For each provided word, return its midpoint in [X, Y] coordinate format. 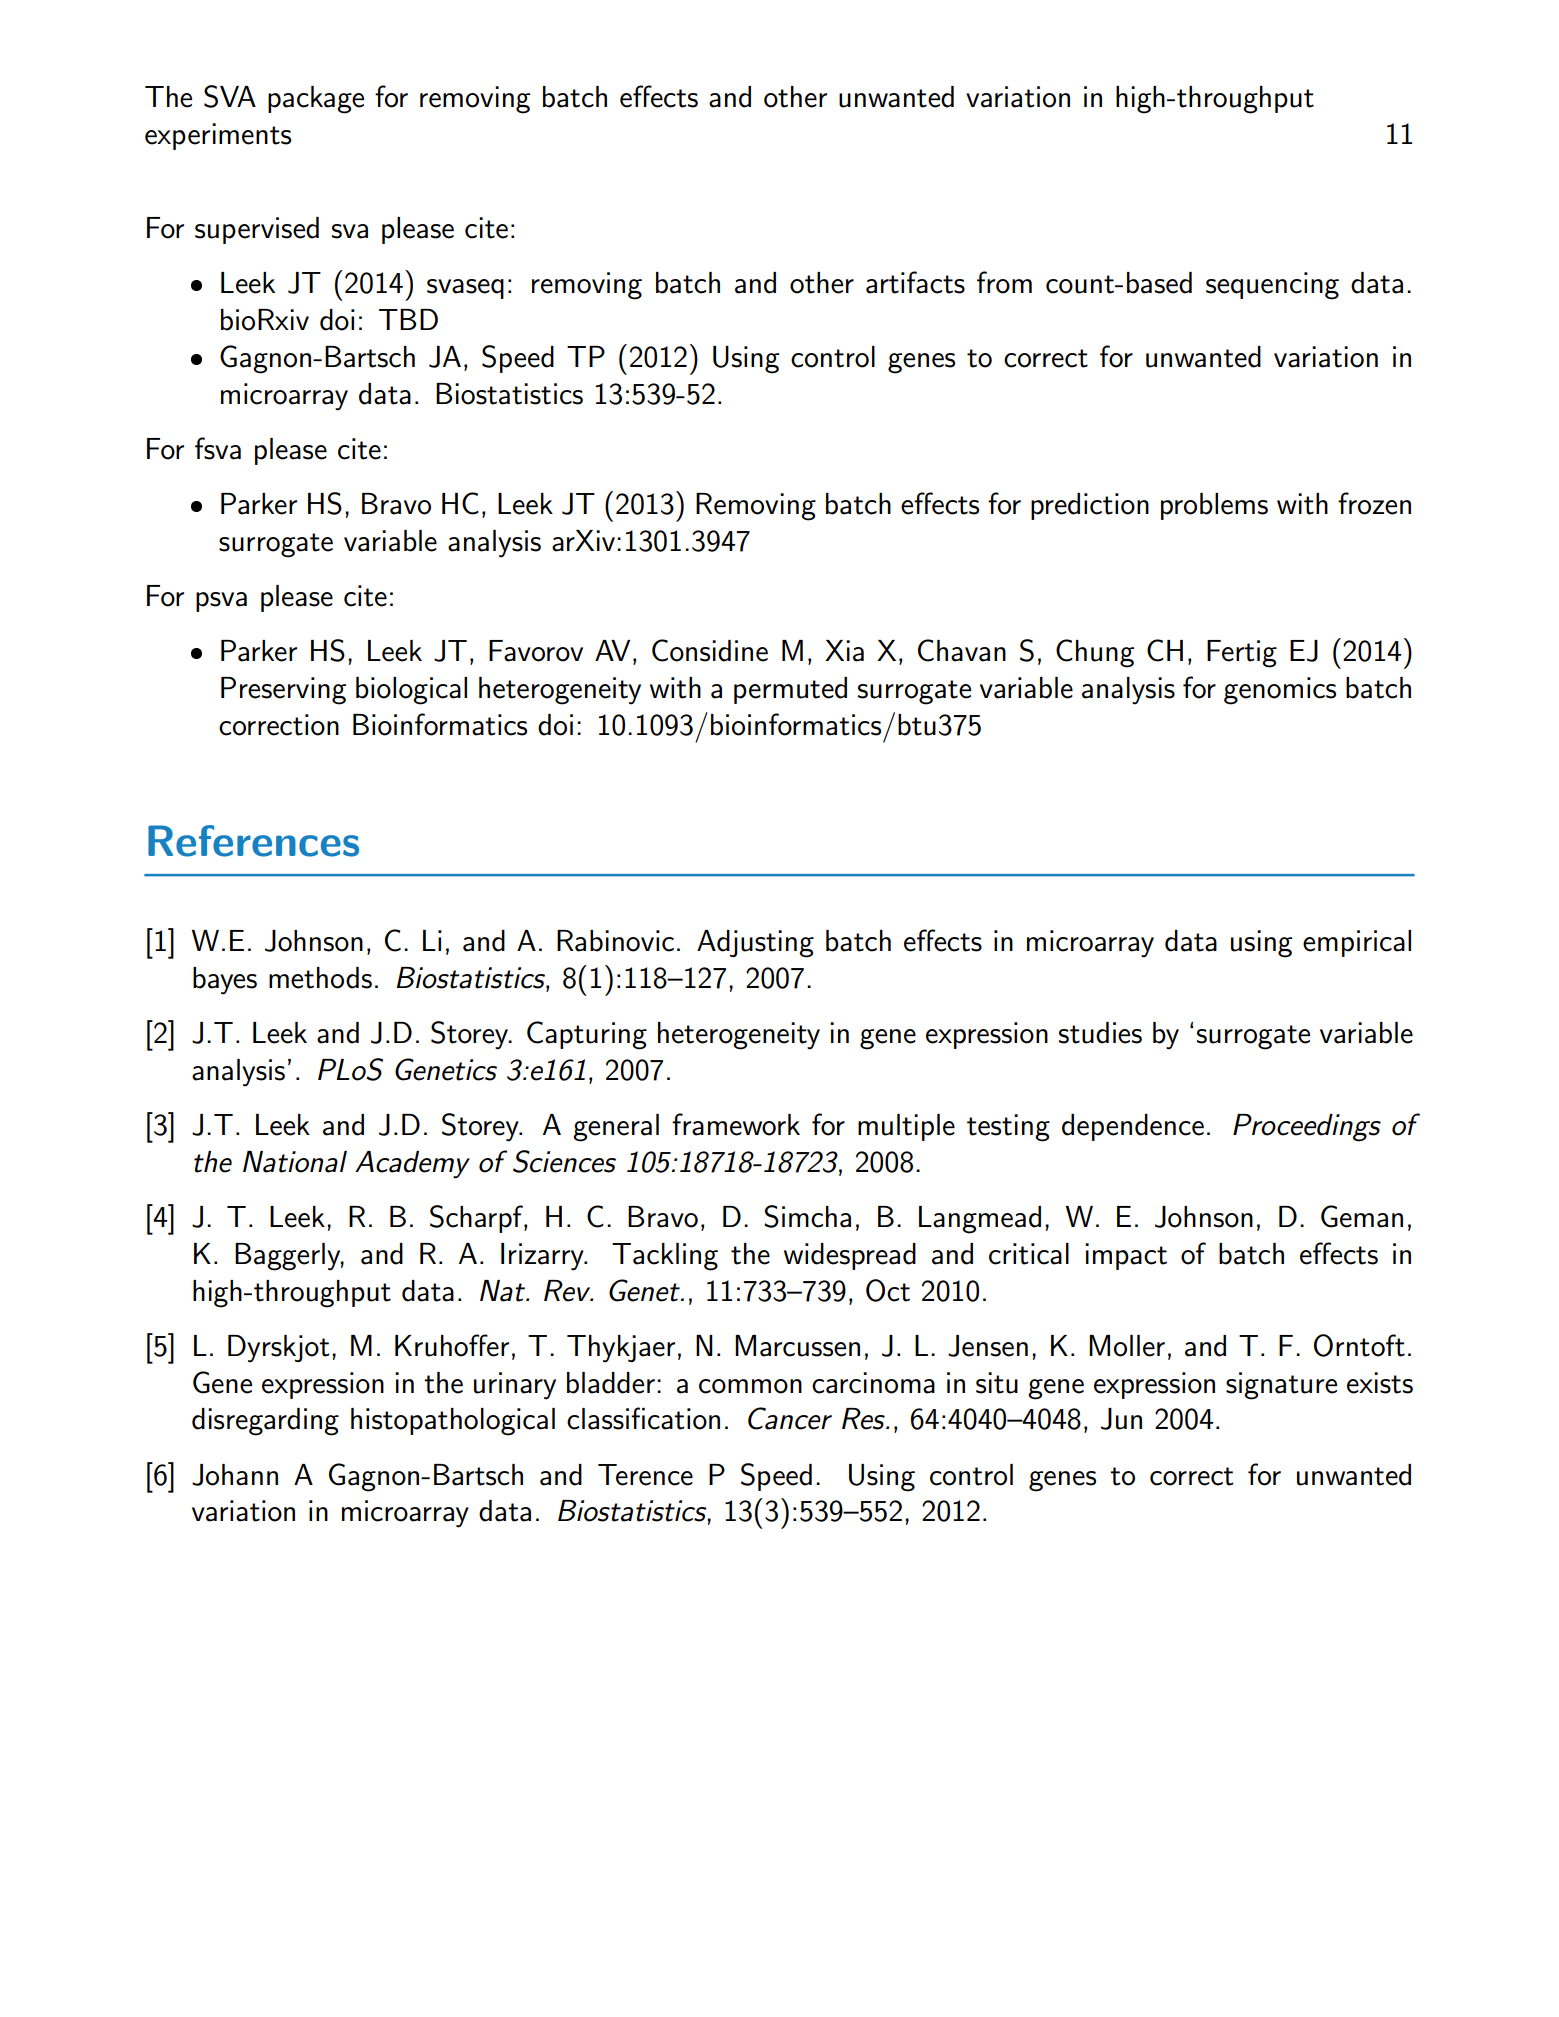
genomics [1280, 691]
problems [1214, 506]
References [253, 841]
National [295, 1162]
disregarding [265, 1422]
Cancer [790, 1418]
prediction [1090, 506]
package [316, 100]
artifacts [915, 282]
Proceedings [1307, 1128]
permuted [790, 690]
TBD [408, 319]
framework [736, 1124]
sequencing [1272, 286]
